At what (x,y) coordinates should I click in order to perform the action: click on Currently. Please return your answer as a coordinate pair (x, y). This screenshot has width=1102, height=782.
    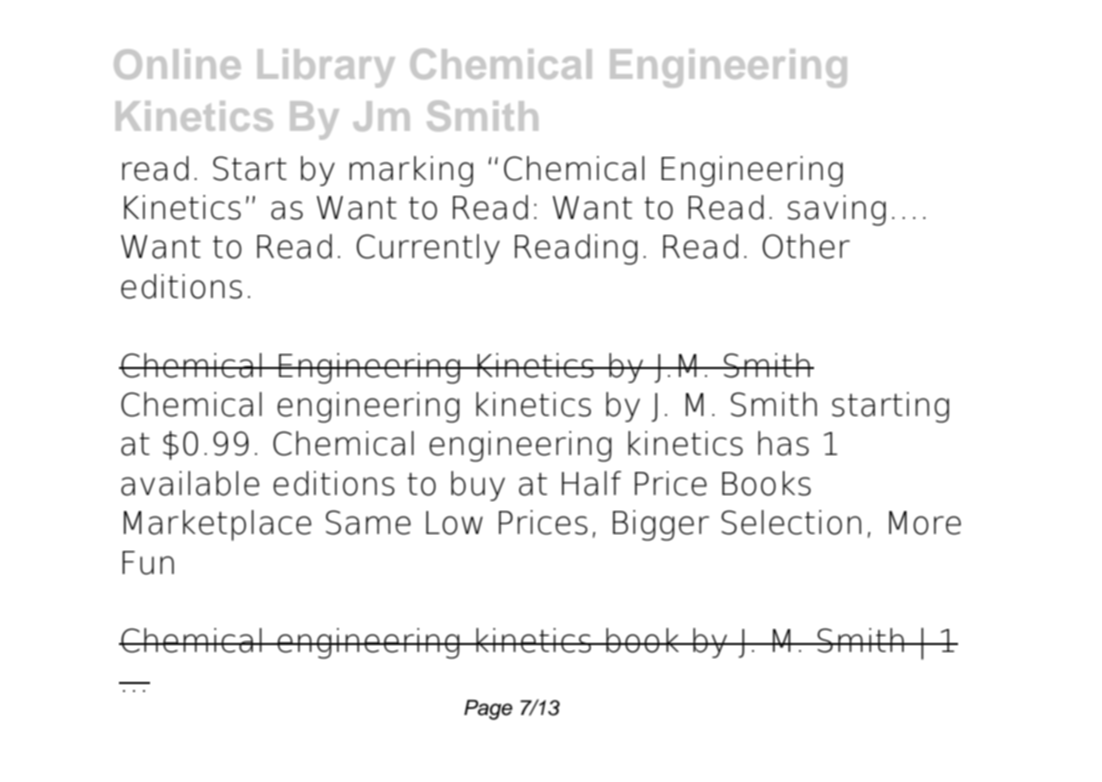
    Looking at the image, I should click on (428, 249).
